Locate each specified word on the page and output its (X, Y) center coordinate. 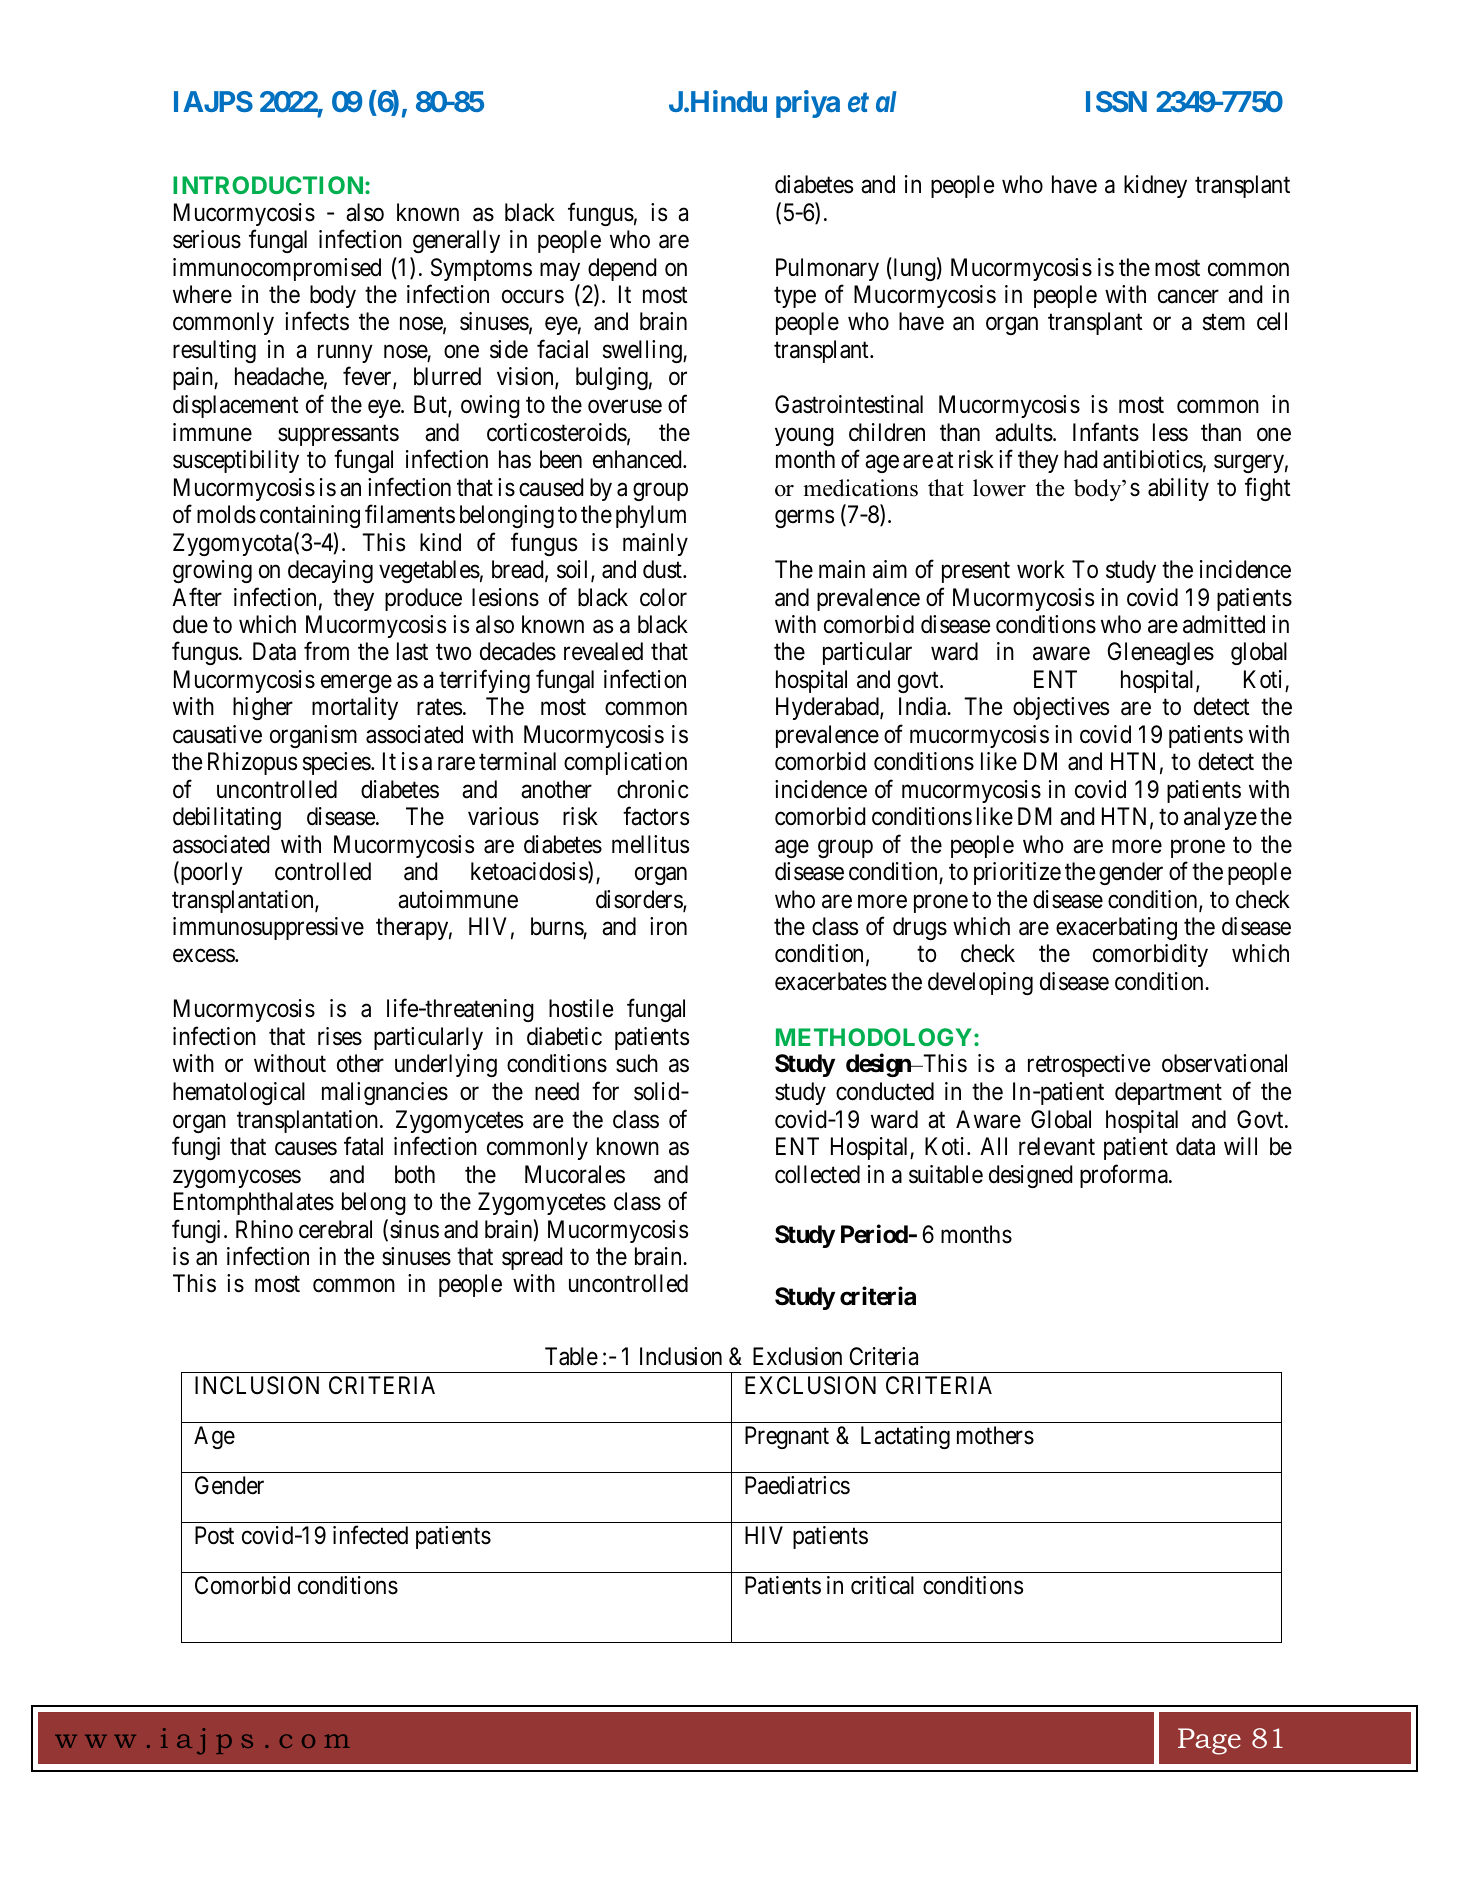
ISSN (1116, 101)
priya (808, 104)
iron (668, 926)
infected (370, 1535)
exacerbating (1116, 928)
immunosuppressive (268, 928)
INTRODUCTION (269, 185)
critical (882, 1585)
